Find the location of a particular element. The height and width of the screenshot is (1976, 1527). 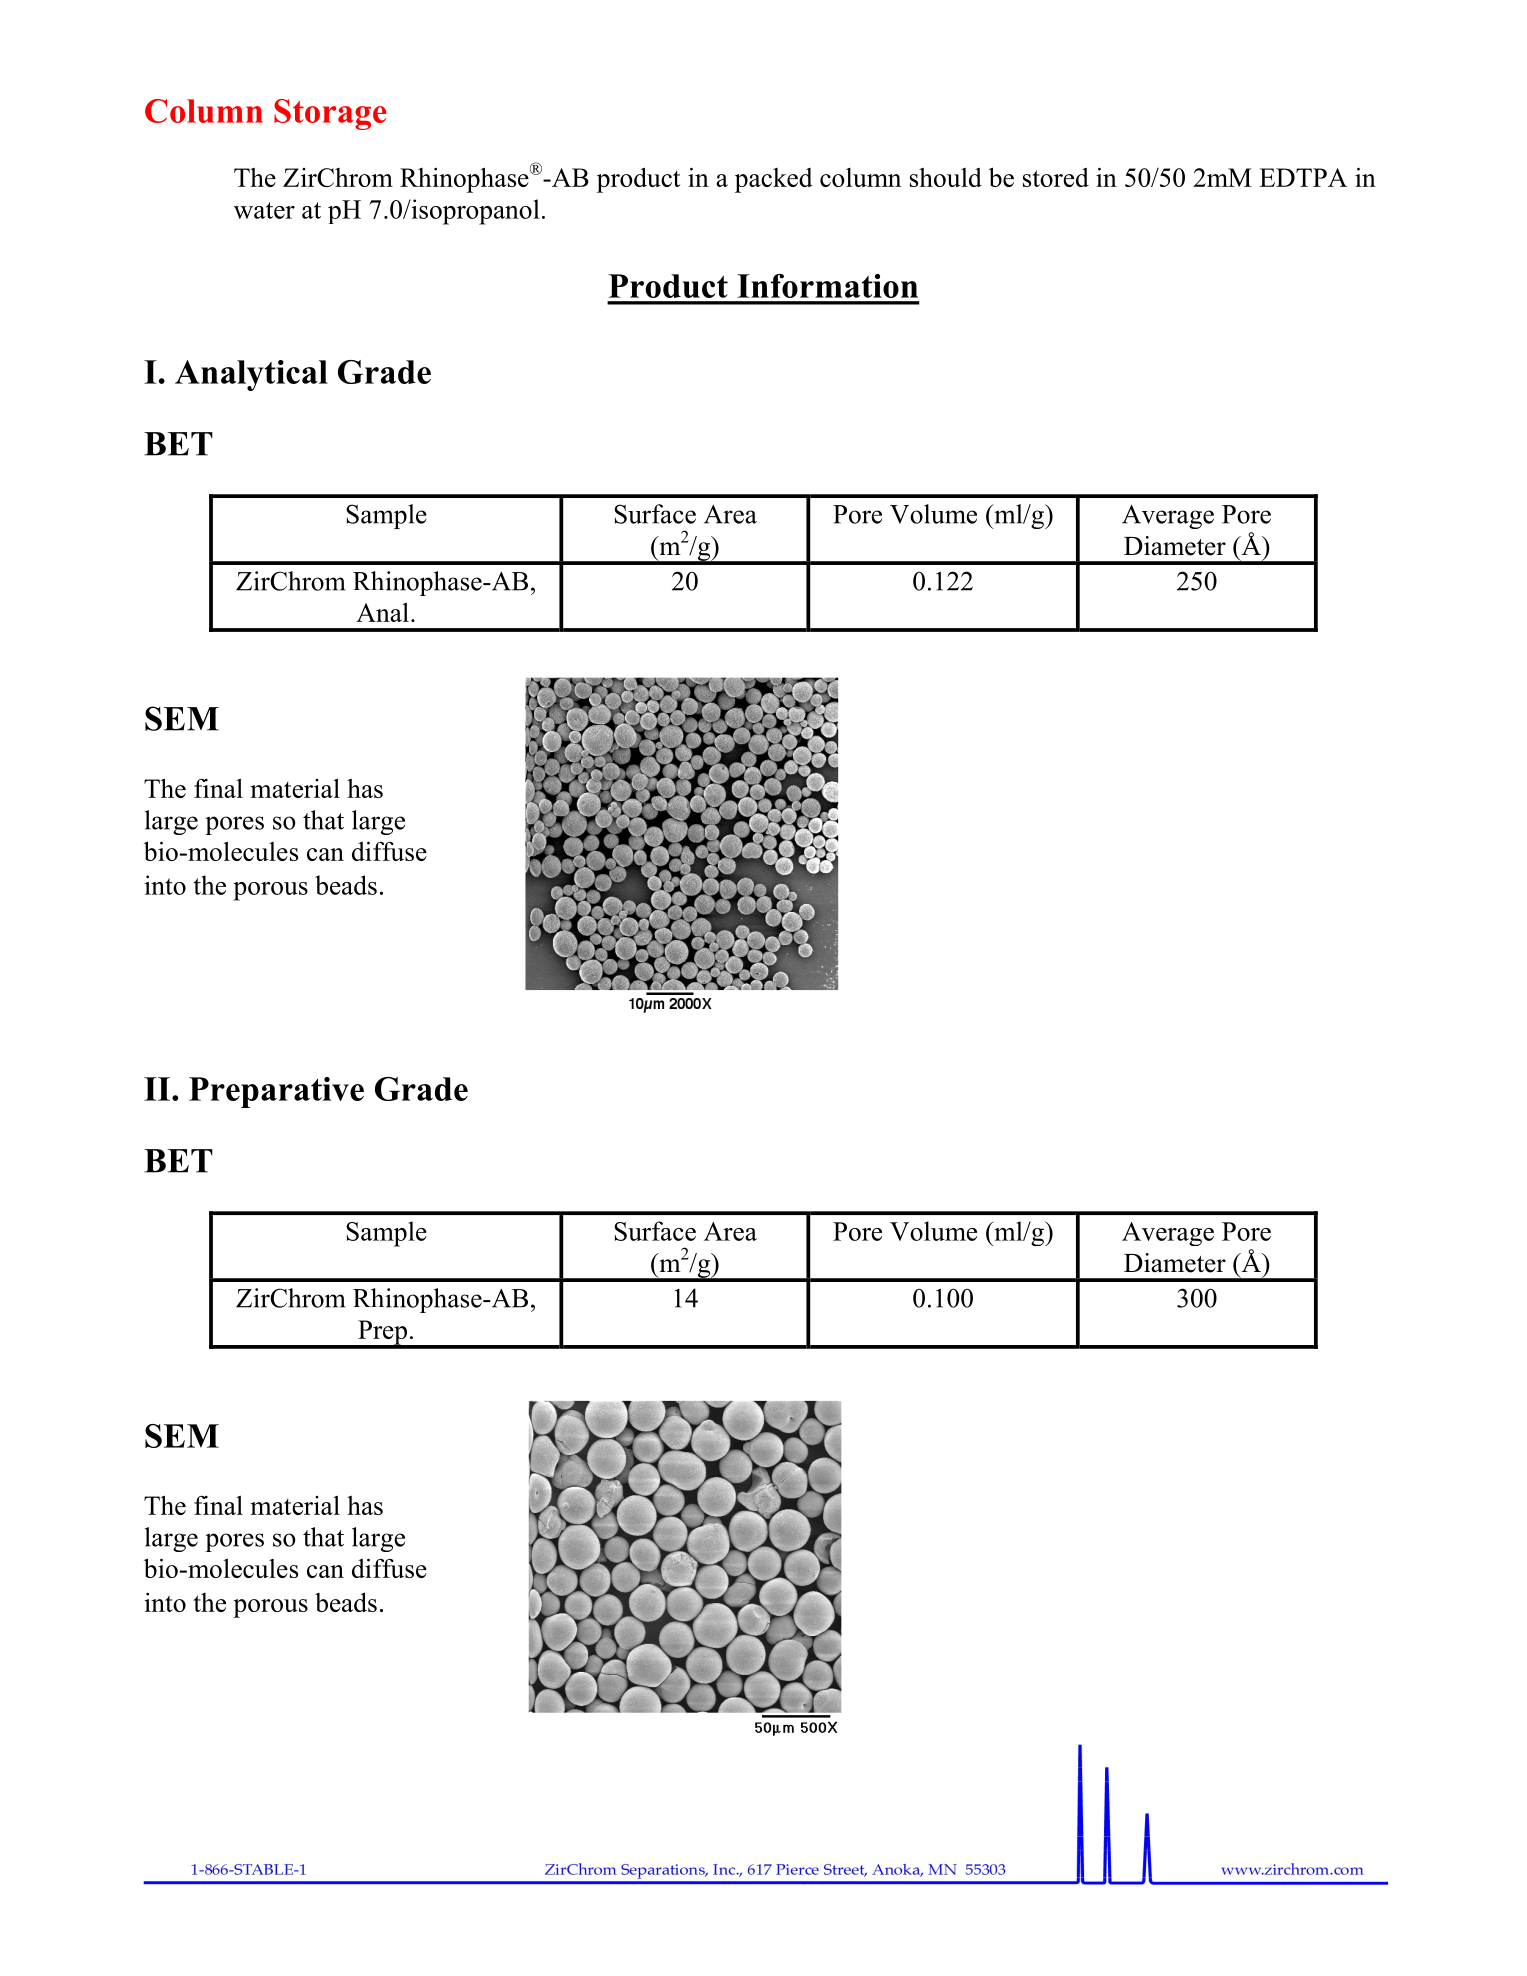

Storage is located at coordinates (330, 114).
